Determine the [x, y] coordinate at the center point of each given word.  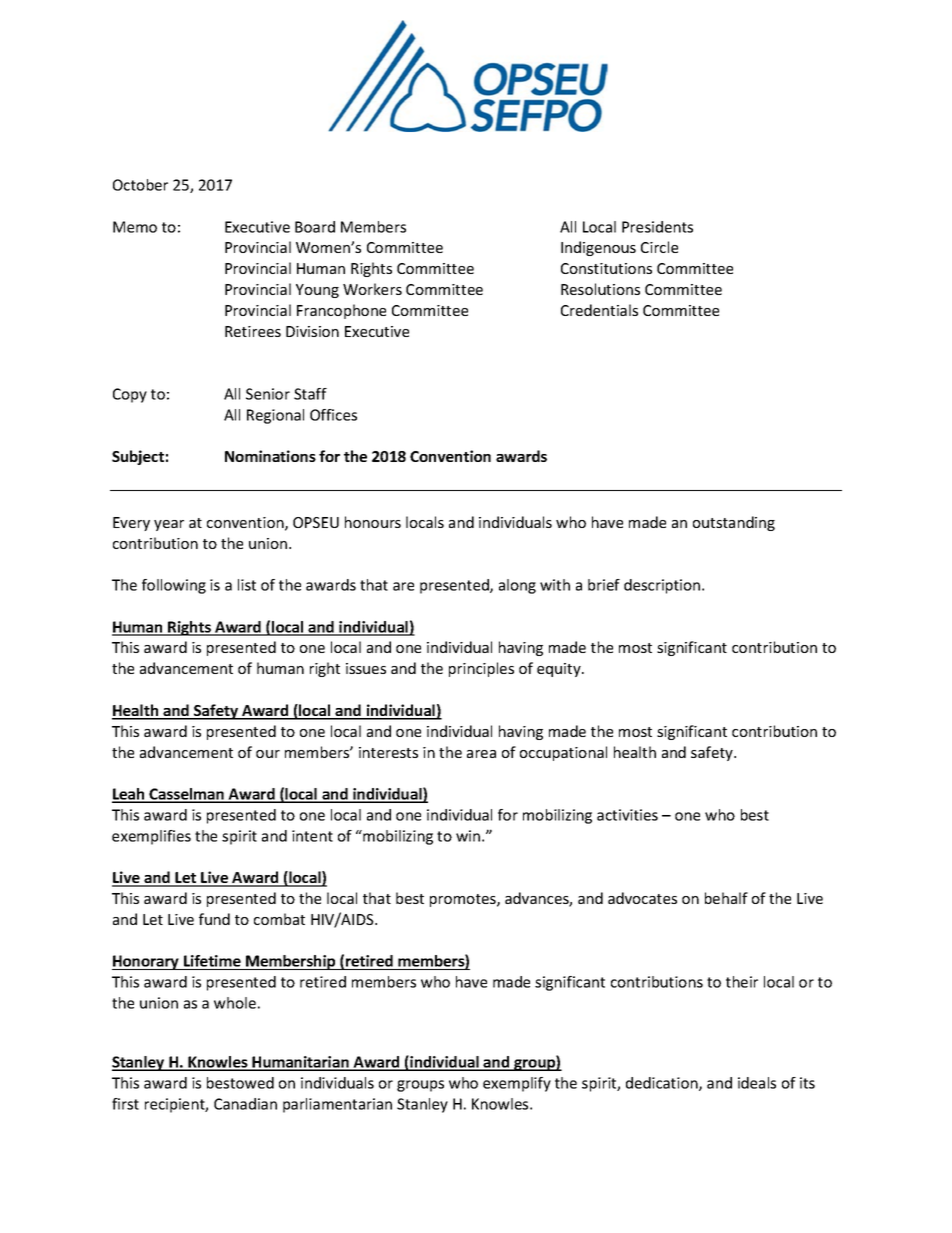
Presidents [657, 227]
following [174, 586]
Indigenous [598, 248]
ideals [757, 1083]
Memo [135, 227]
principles [481, 669]
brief [604, 585]
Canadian [245, 1104]
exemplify [517, 1084]
